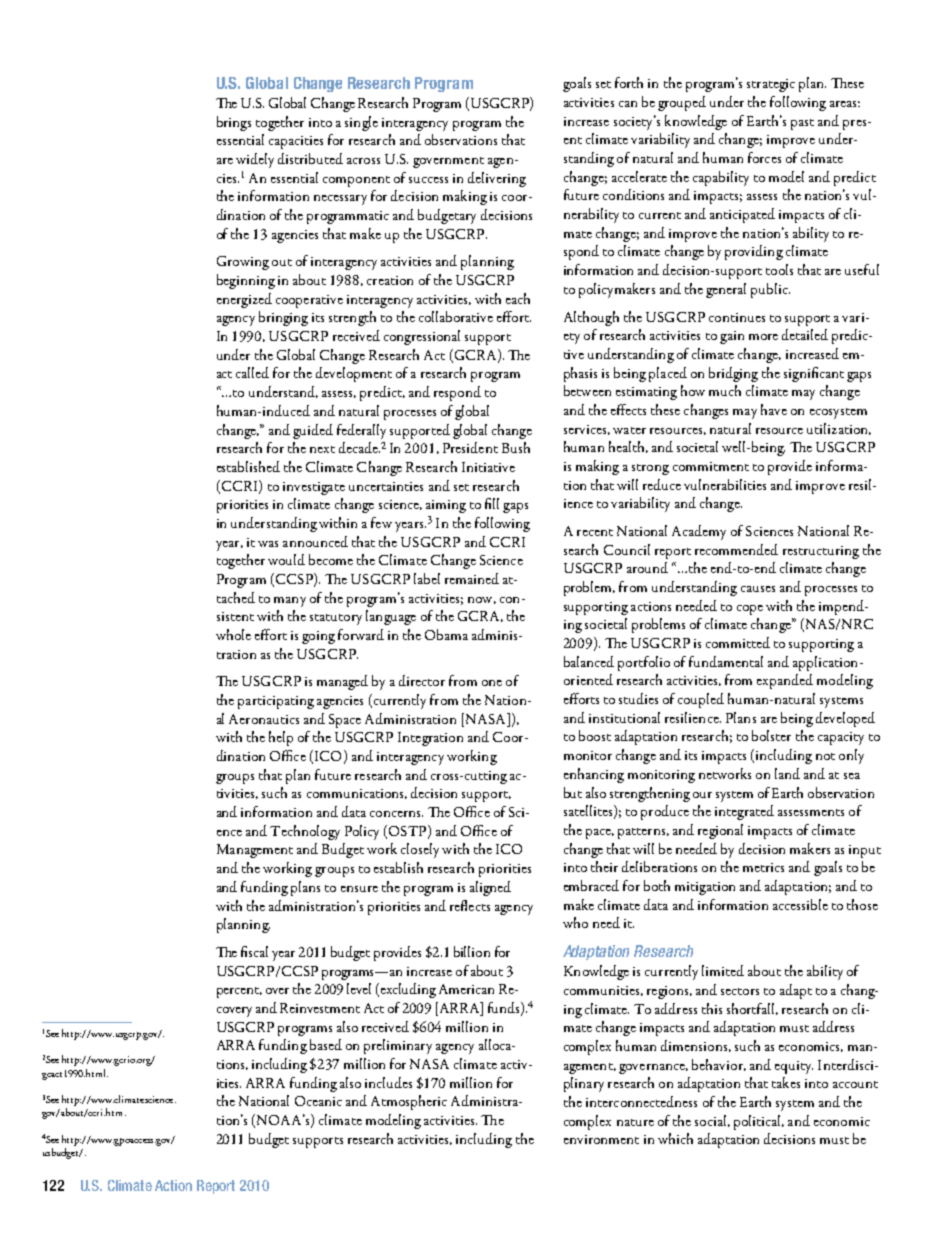 The image size is (952, 1233). What do you see at coordinates (750, 610) in the screenshot?
I see `cope` at bounding box center [750, 610].
